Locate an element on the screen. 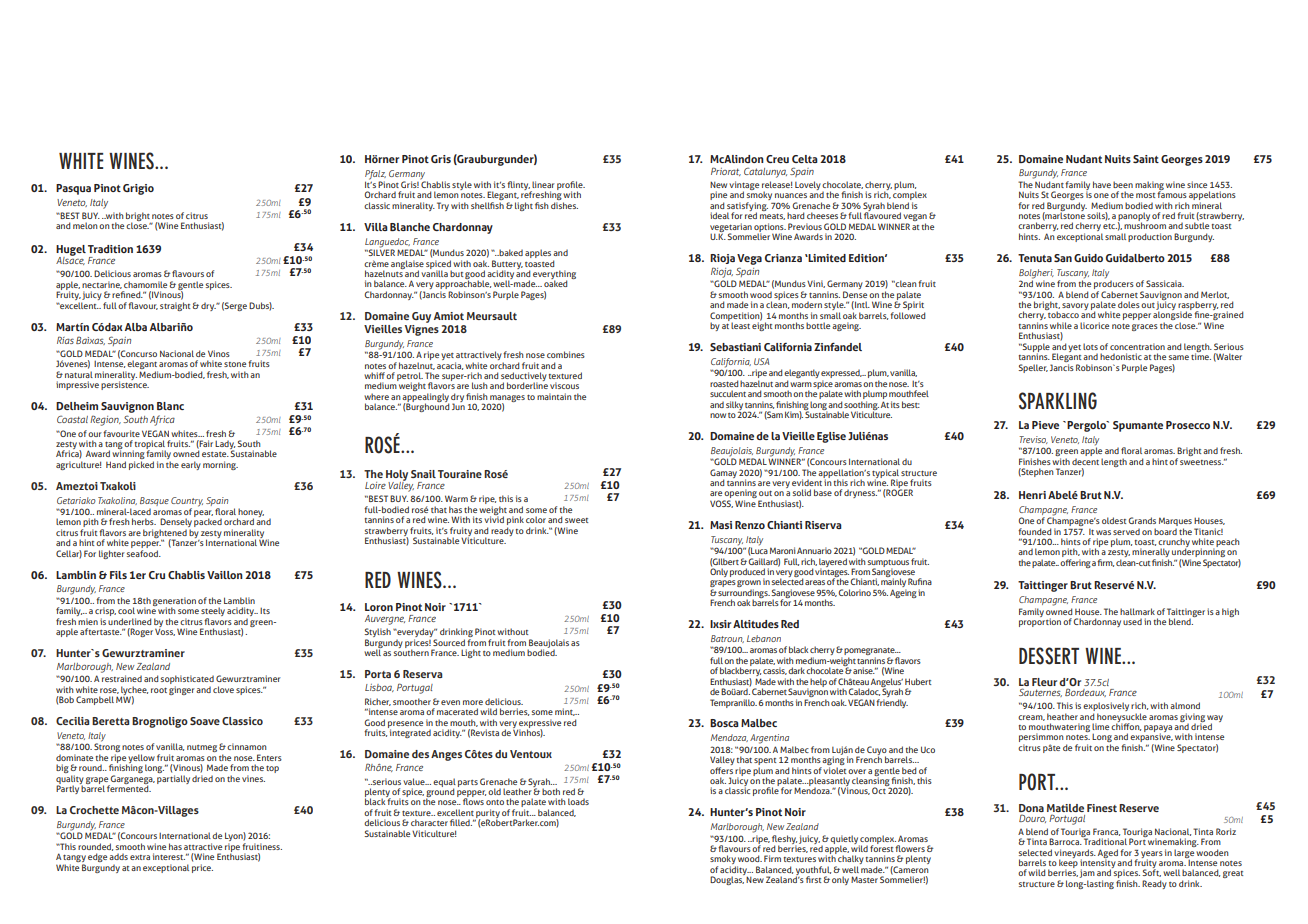  Masi is located at coordinates (721, 525).
